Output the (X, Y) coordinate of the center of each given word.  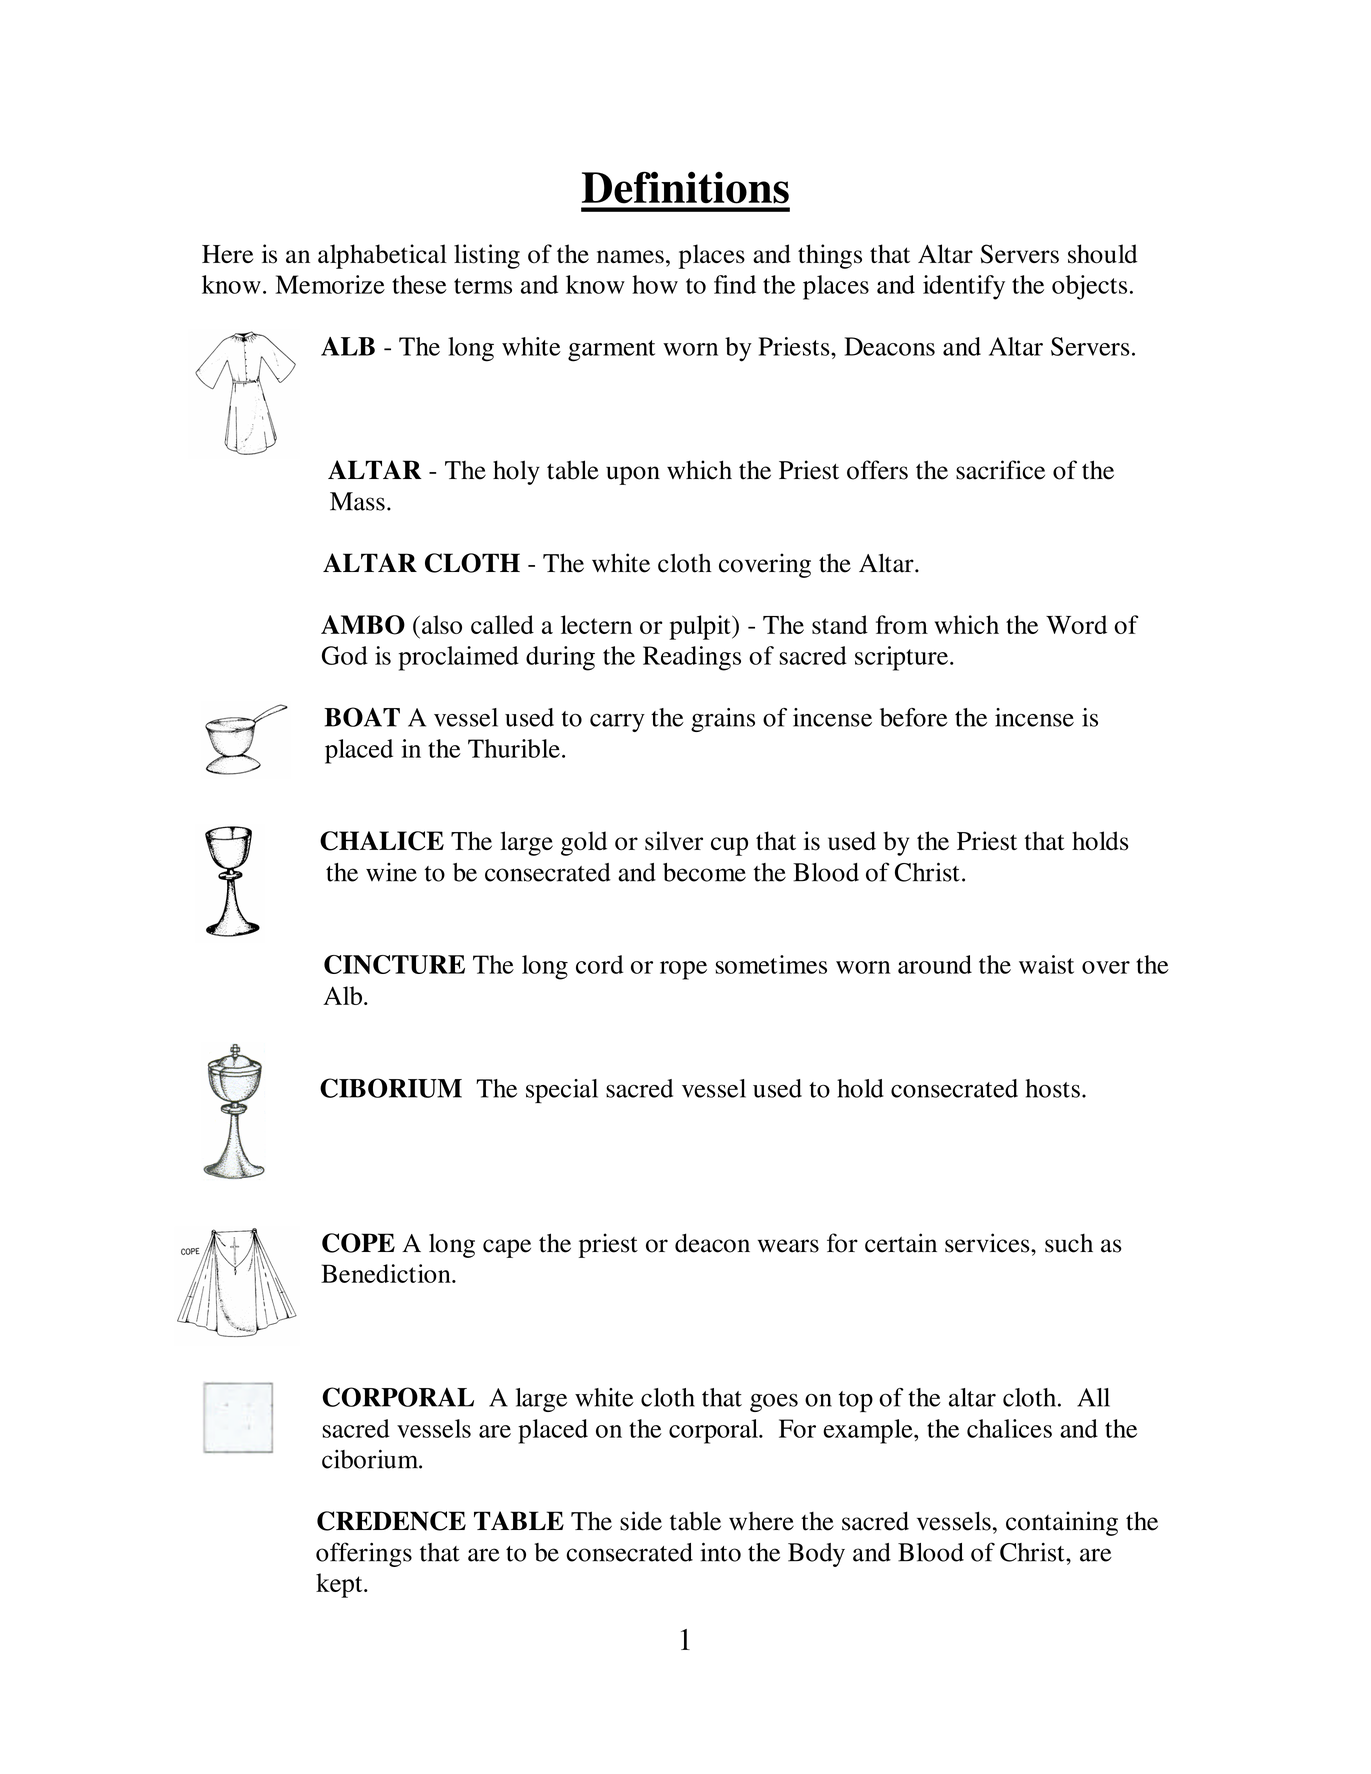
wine (391, 872)
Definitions (685, 187)
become (704, 872)
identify (964, 287)
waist (1046, 964)
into (720, 1552)
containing (1062, 1523)
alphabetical (382, 256)
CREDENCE (391, 1521)
